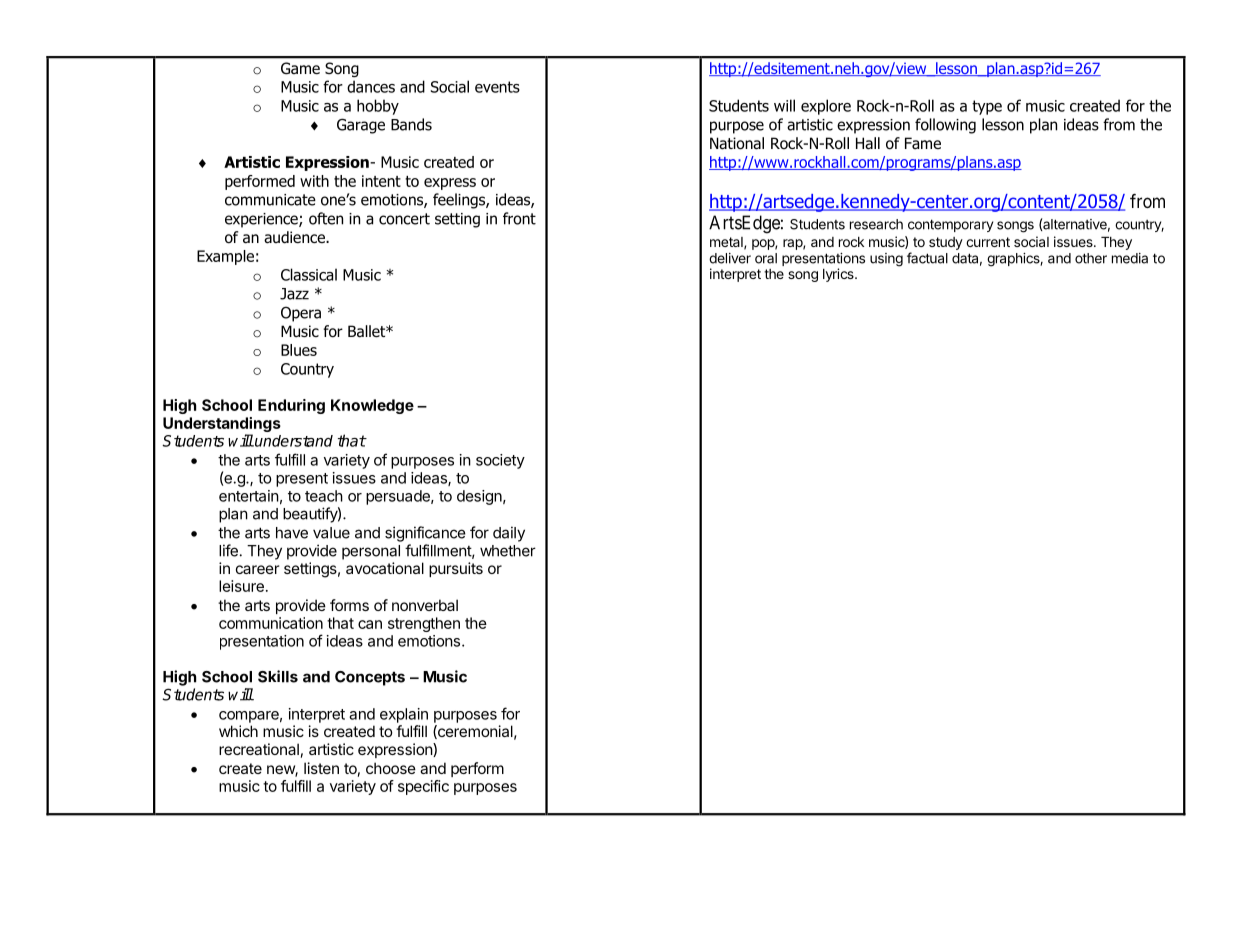 The height and width of the page is (952, 1233). What do you see at coordinates (987, 107) in the page?
I see `type` at bounding box center [987, 107].
